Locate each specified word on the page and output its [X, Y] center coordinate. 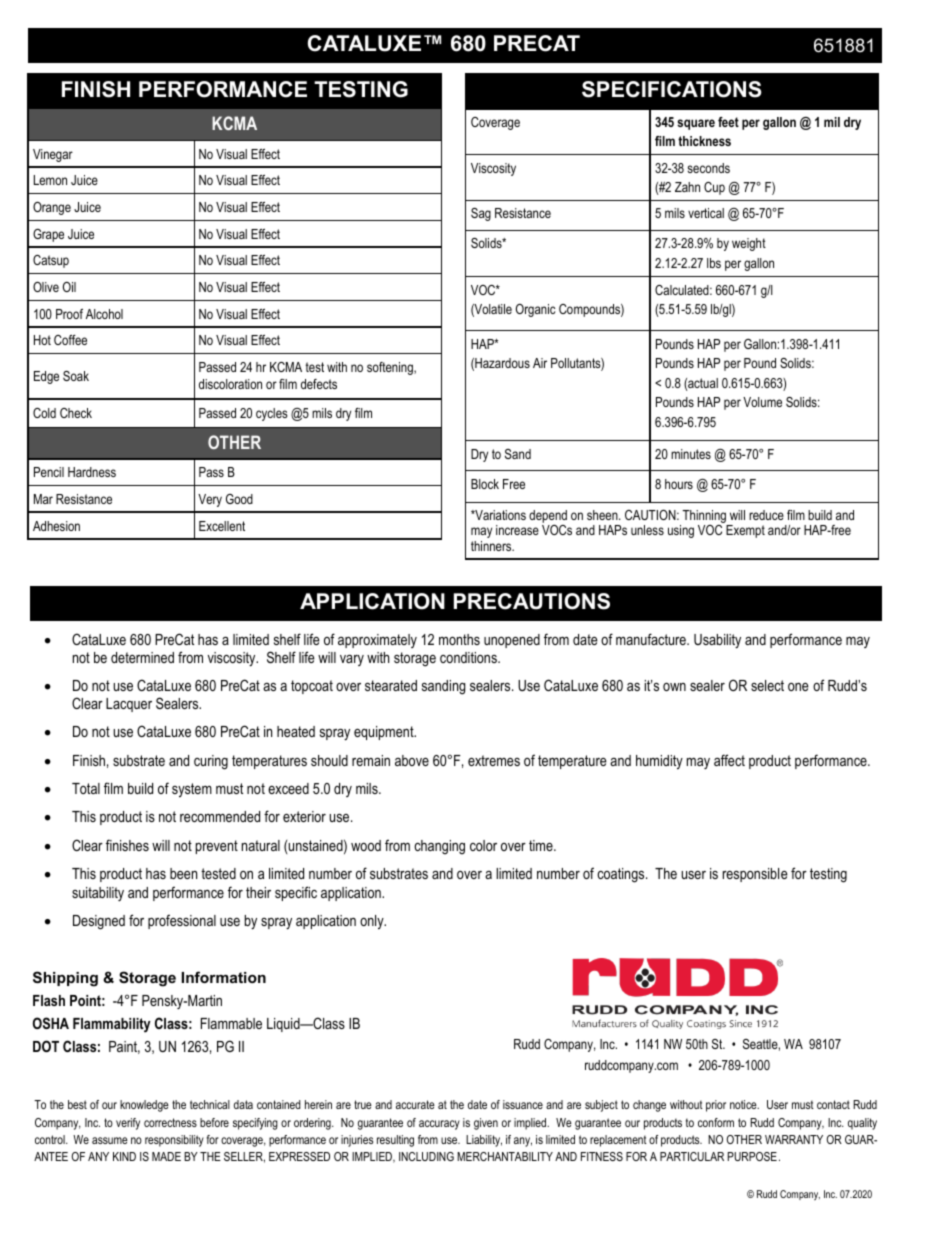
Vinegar [53, 155]
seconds [708, 168]
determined [142, 657]
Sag [481, 214]
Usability [717, 641]
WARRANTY [794, 1139]
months [459, 639]
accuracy [439, 1125]
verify [128, 1124]
